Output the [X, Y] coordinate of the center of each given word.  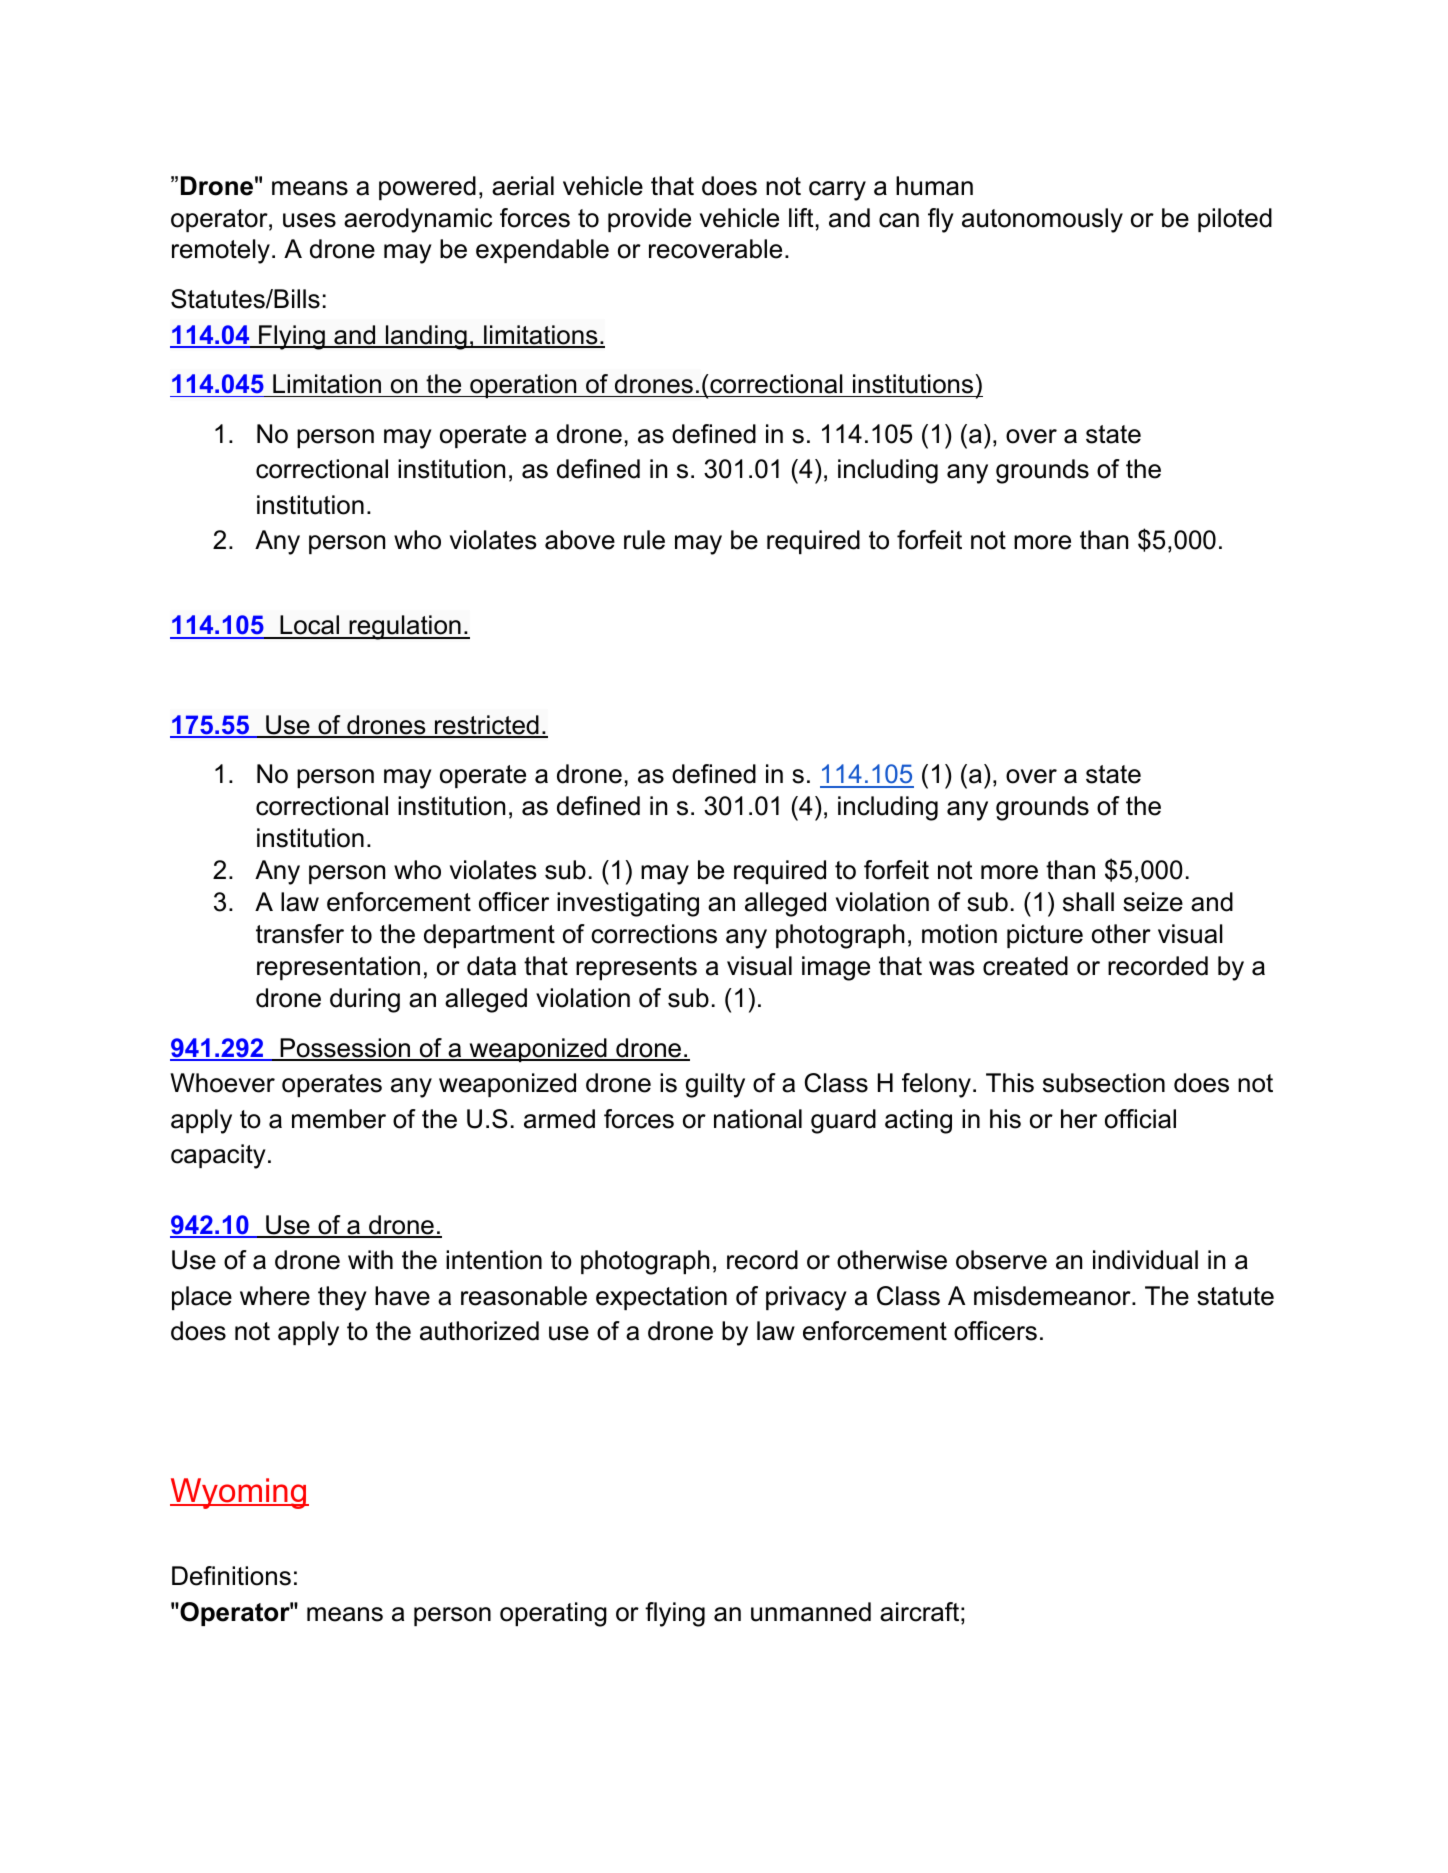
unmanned [811, 1612]
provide [649, 220]
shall [1088, 902]
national [758, 1119]
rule [644, 540]
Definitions [231, 1576]
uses [309, 220]
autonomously [1042, 220]
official [1140, 1119]
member [339, 1119]
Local [310, 626]
